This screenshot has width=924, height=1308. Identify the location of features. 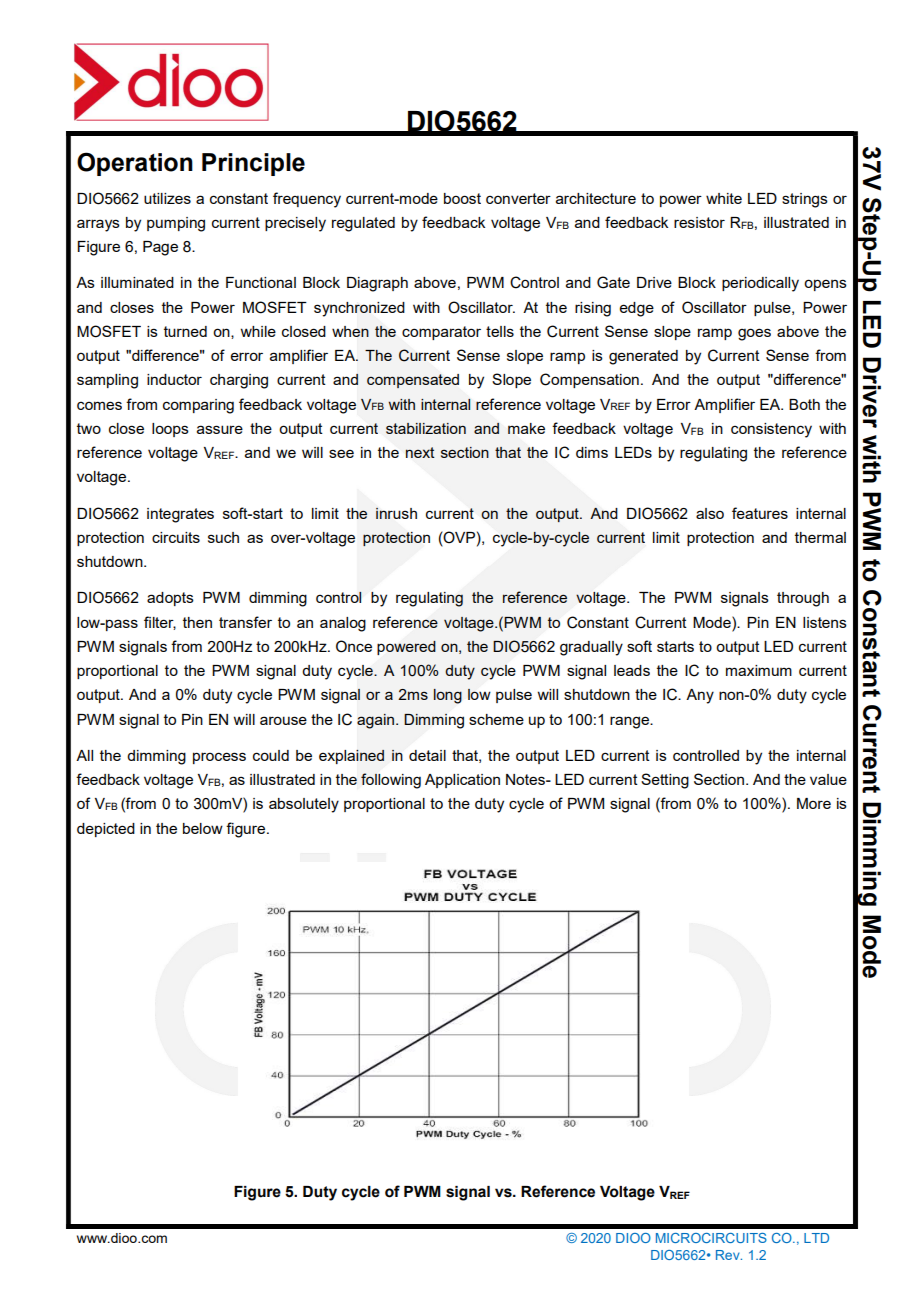
(760, 513).
